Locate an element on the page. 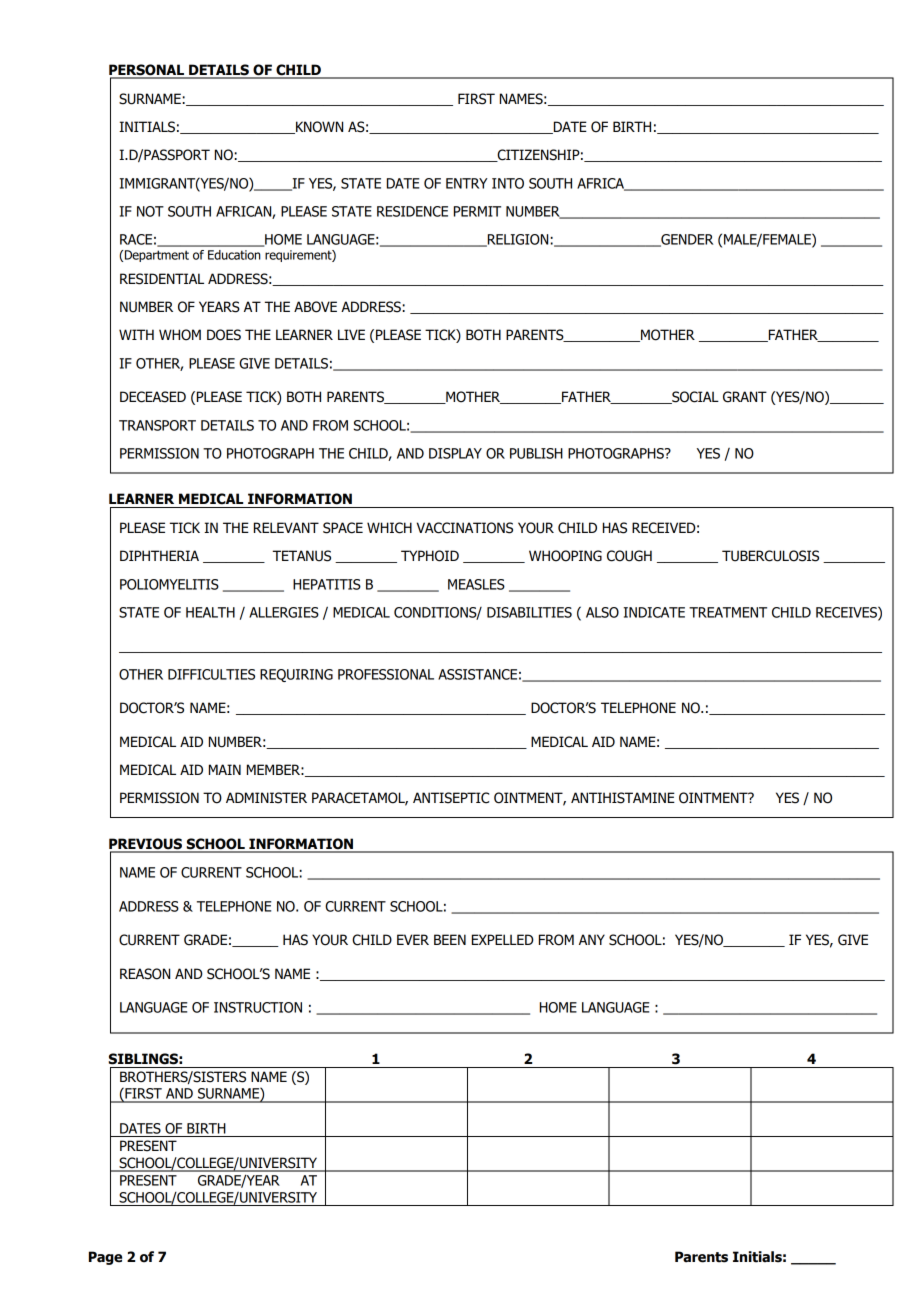 This page has width=924, height=1308. ENTRY is located at coordinates (467, 183).
